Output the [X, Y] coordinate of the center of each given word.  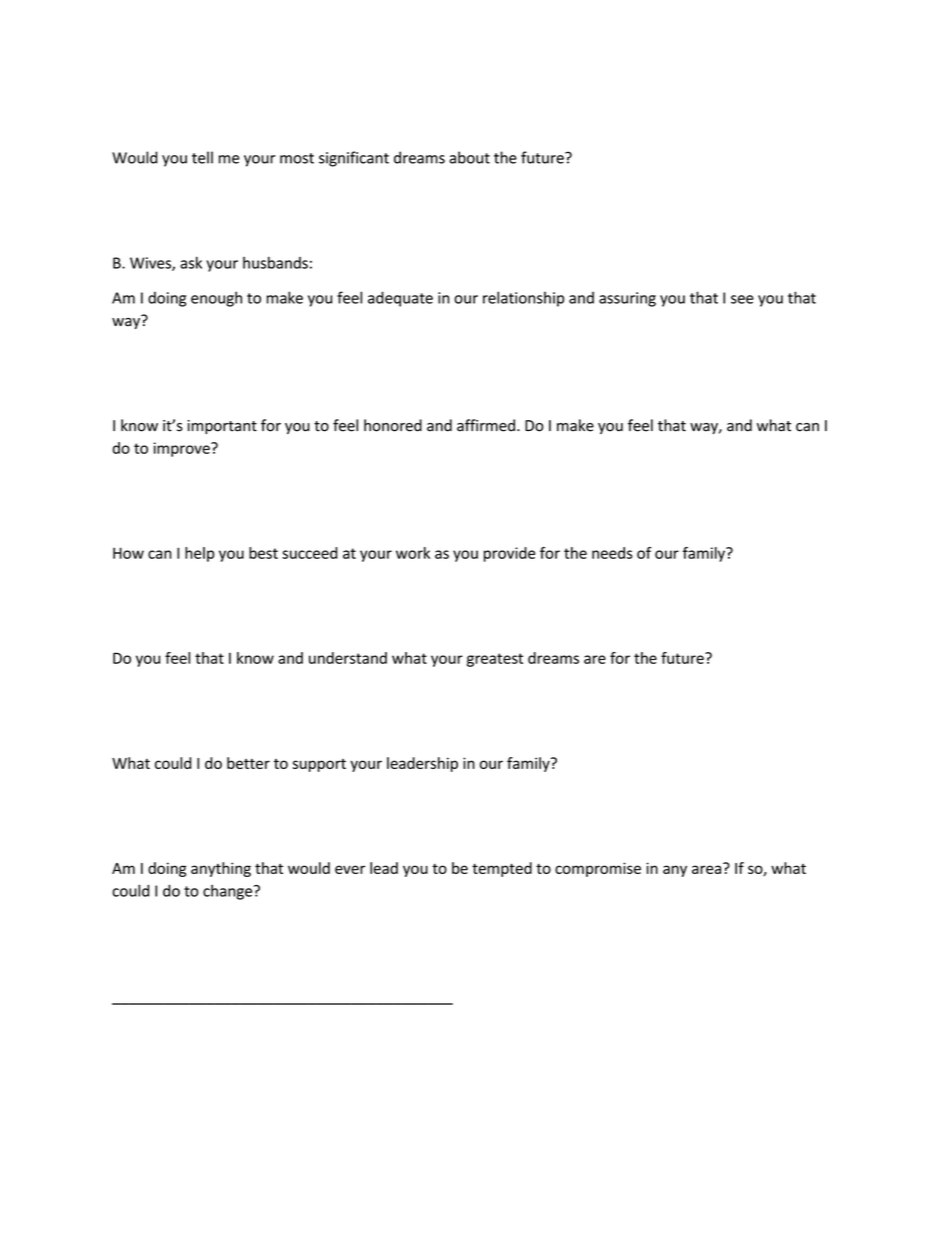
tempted [502, 869]
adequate [400, 299]
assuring [627, 299]
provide [509, 554]
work [413, 553]
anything [221, 869]
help [199, 554]
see [742, 299]
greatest [495, 660]
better [248, 763]
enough [216, 299]
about [469, 157]
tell [202, 157]
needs [612, 553]
